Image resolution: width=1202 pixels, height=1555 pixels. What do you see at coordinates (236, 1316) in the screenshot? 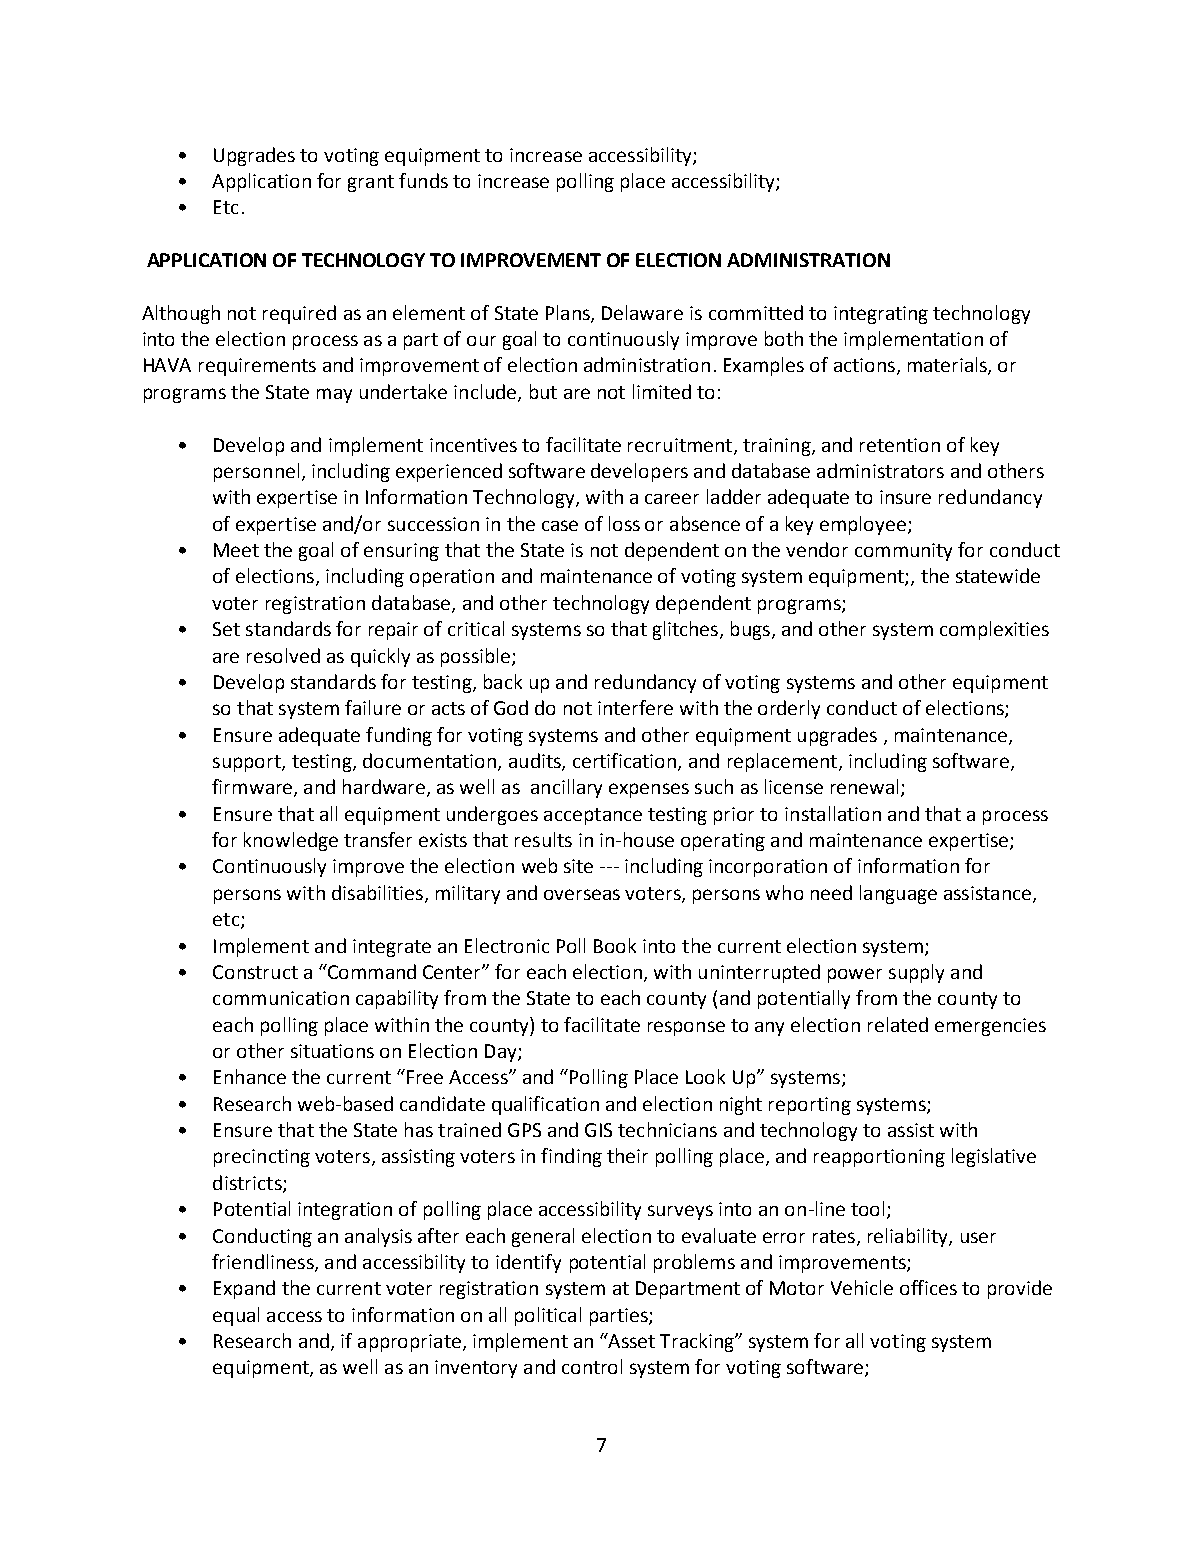
I see `equal` at bounding box center [236, 1316].
